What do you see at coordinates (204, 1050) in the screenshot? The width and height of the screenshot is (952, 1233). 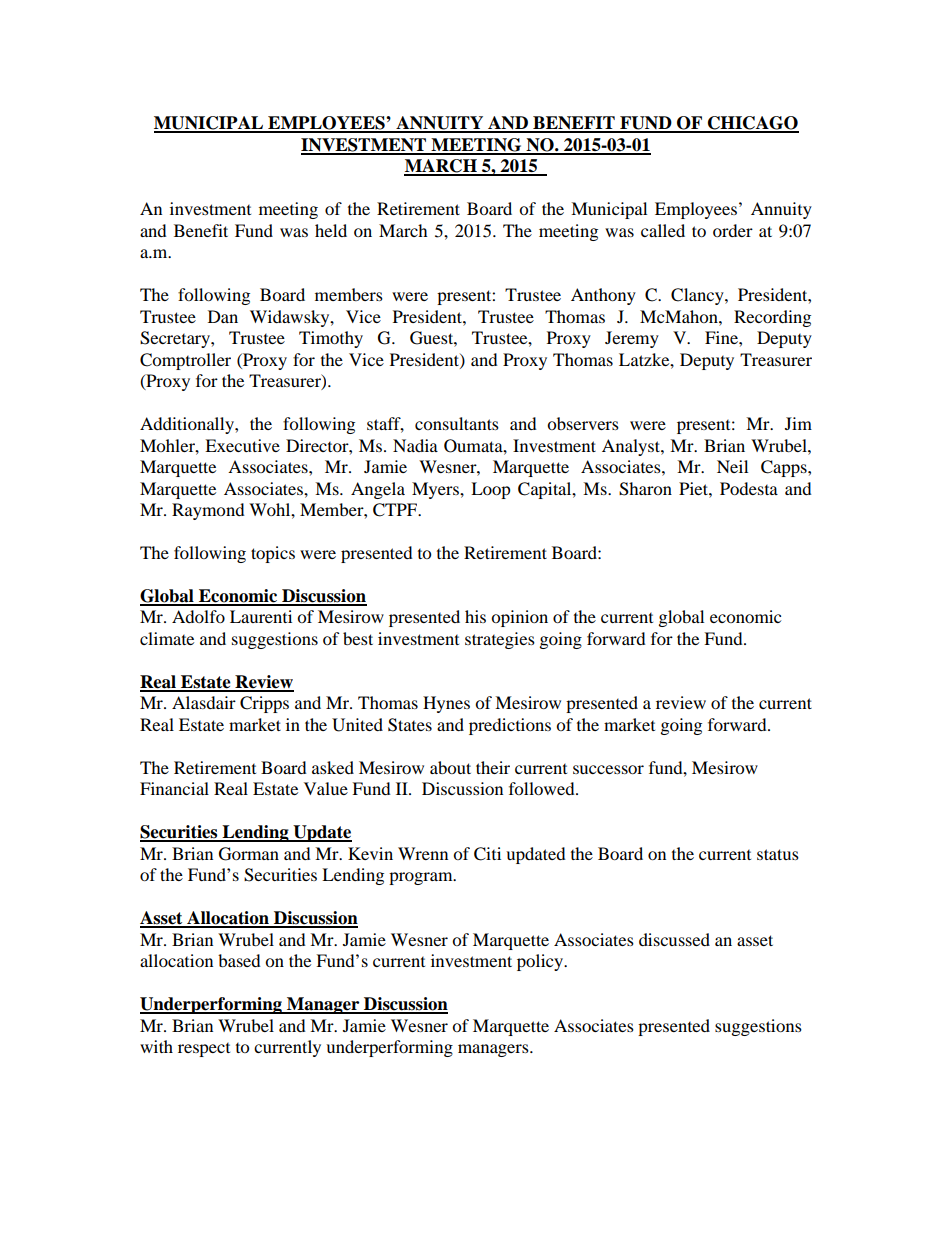 I see `respect` at bounding box center [204, 1050].
